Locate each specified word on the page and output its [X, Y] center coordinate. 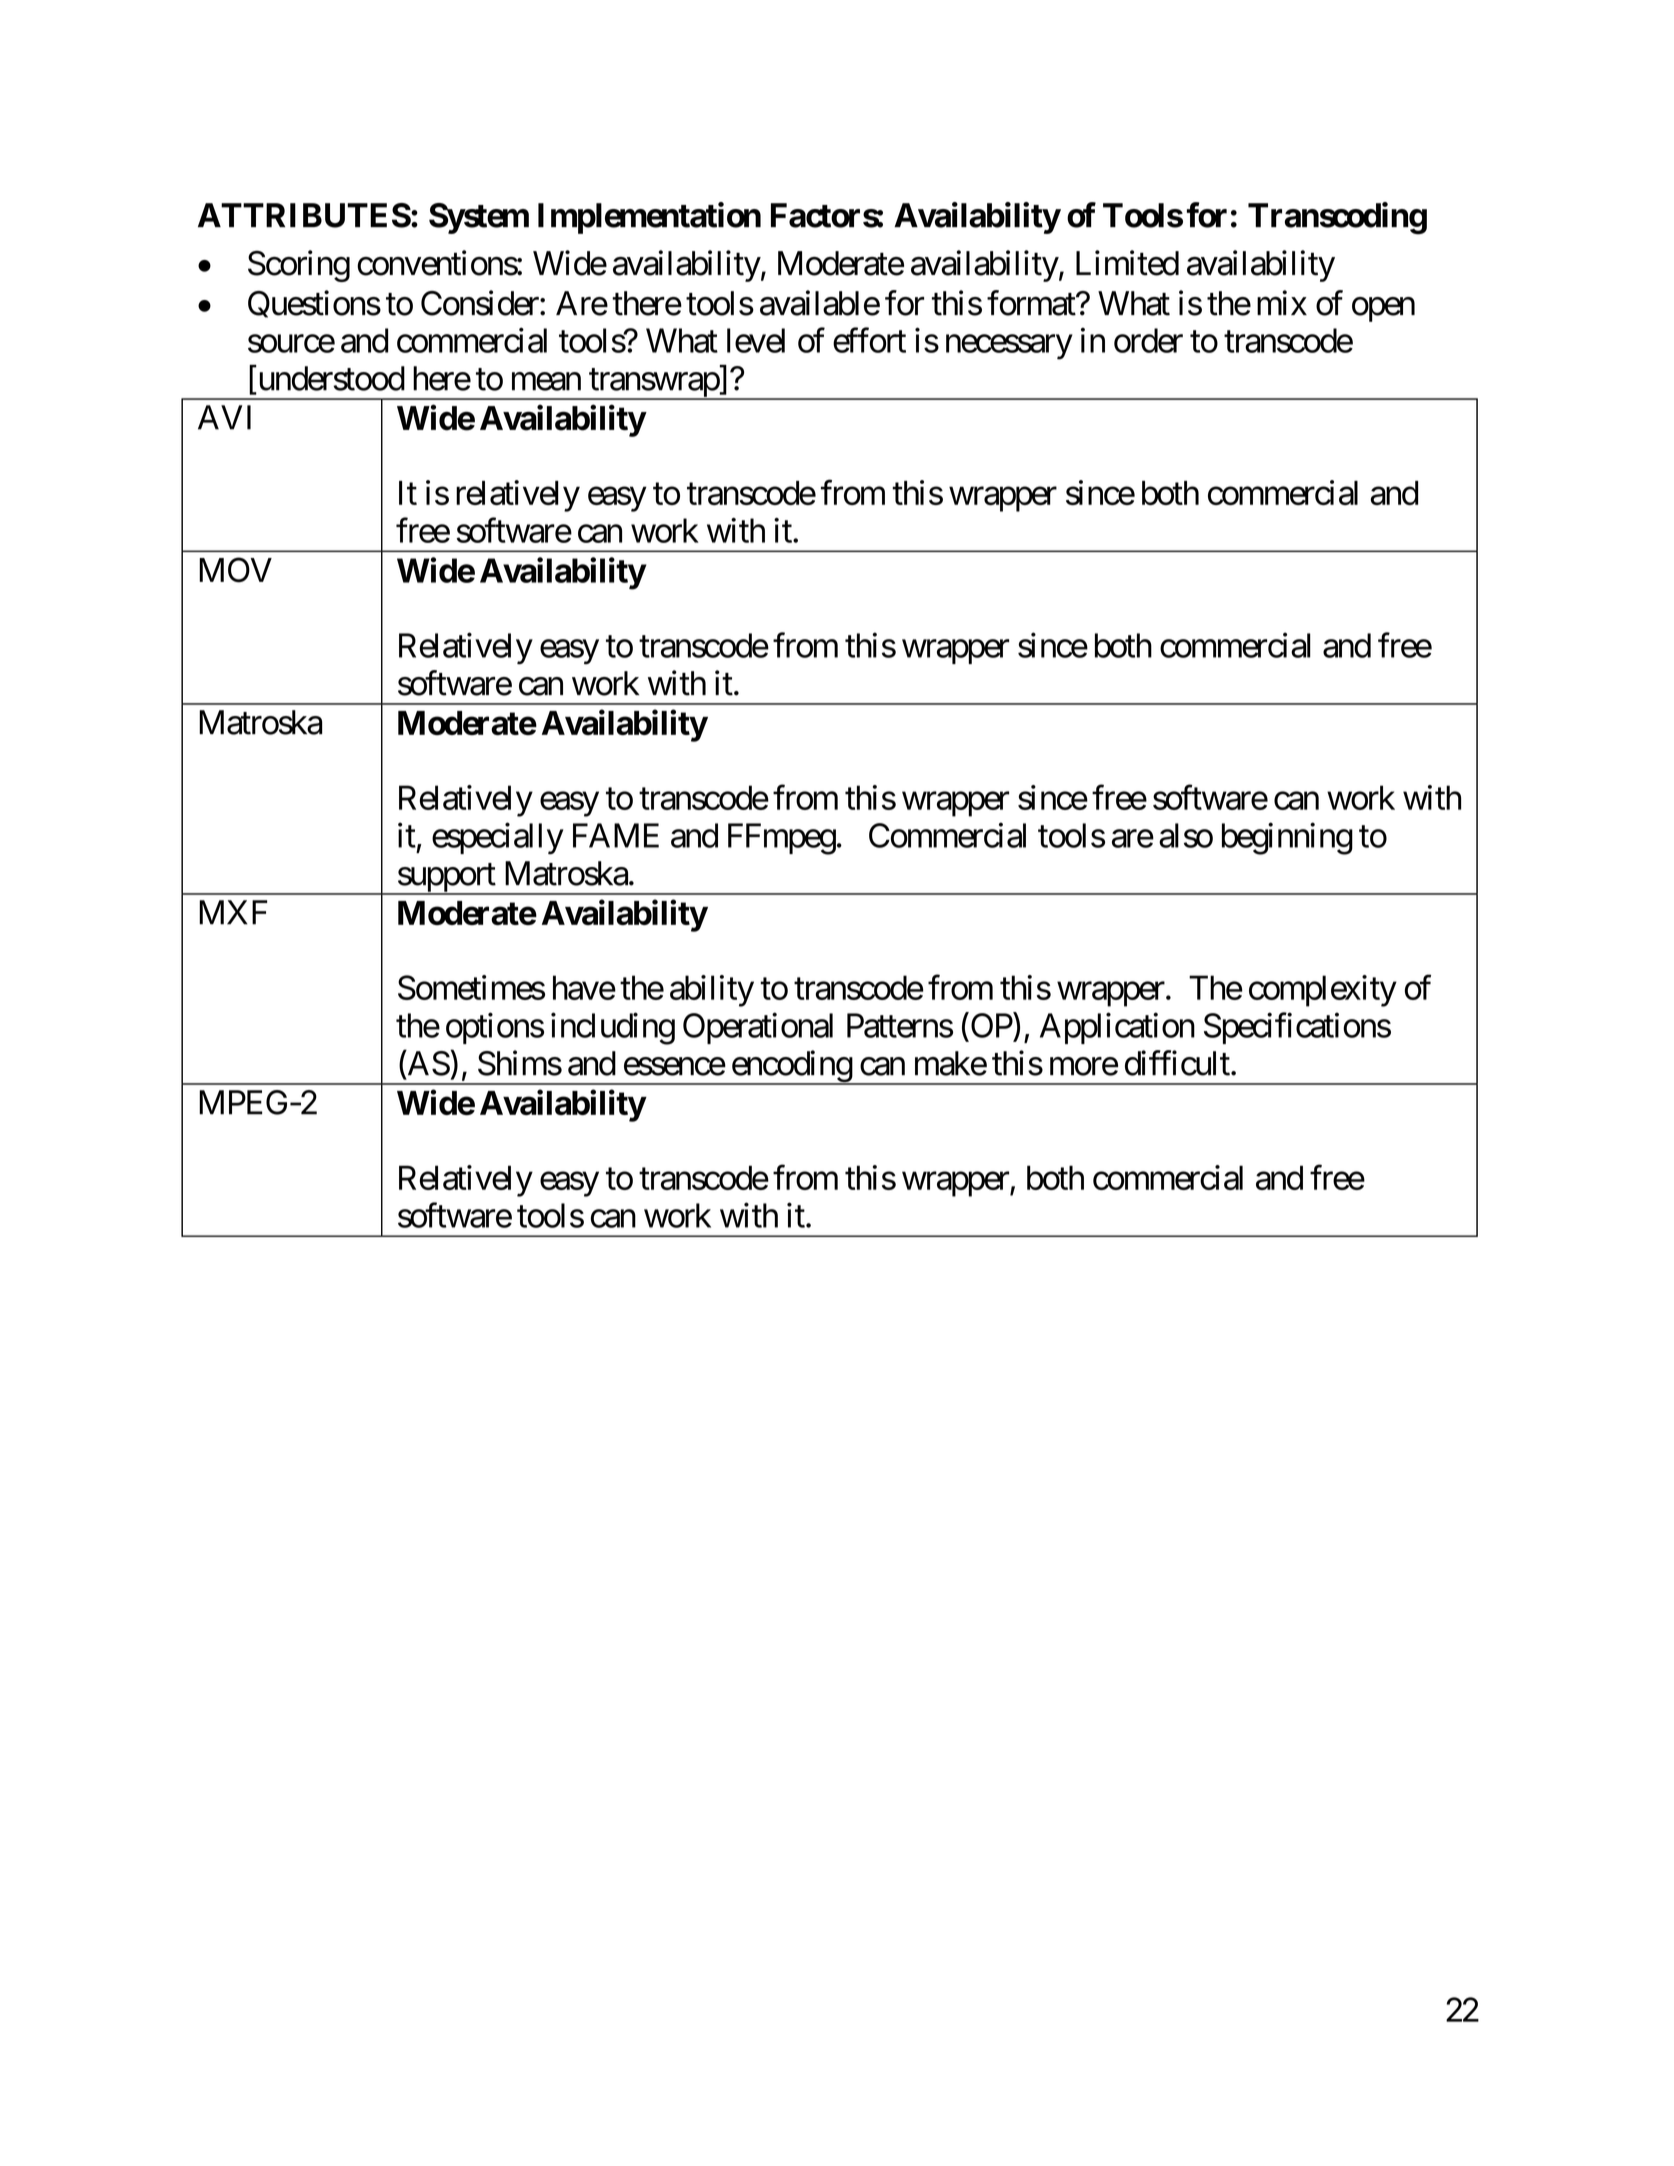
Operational [758, 1028]
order [1148, 340]
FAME [616, 835]
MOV [235, 570]
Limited [1127, 263]
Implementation [649, 218]
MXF [233, 912]
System [479, 218]
